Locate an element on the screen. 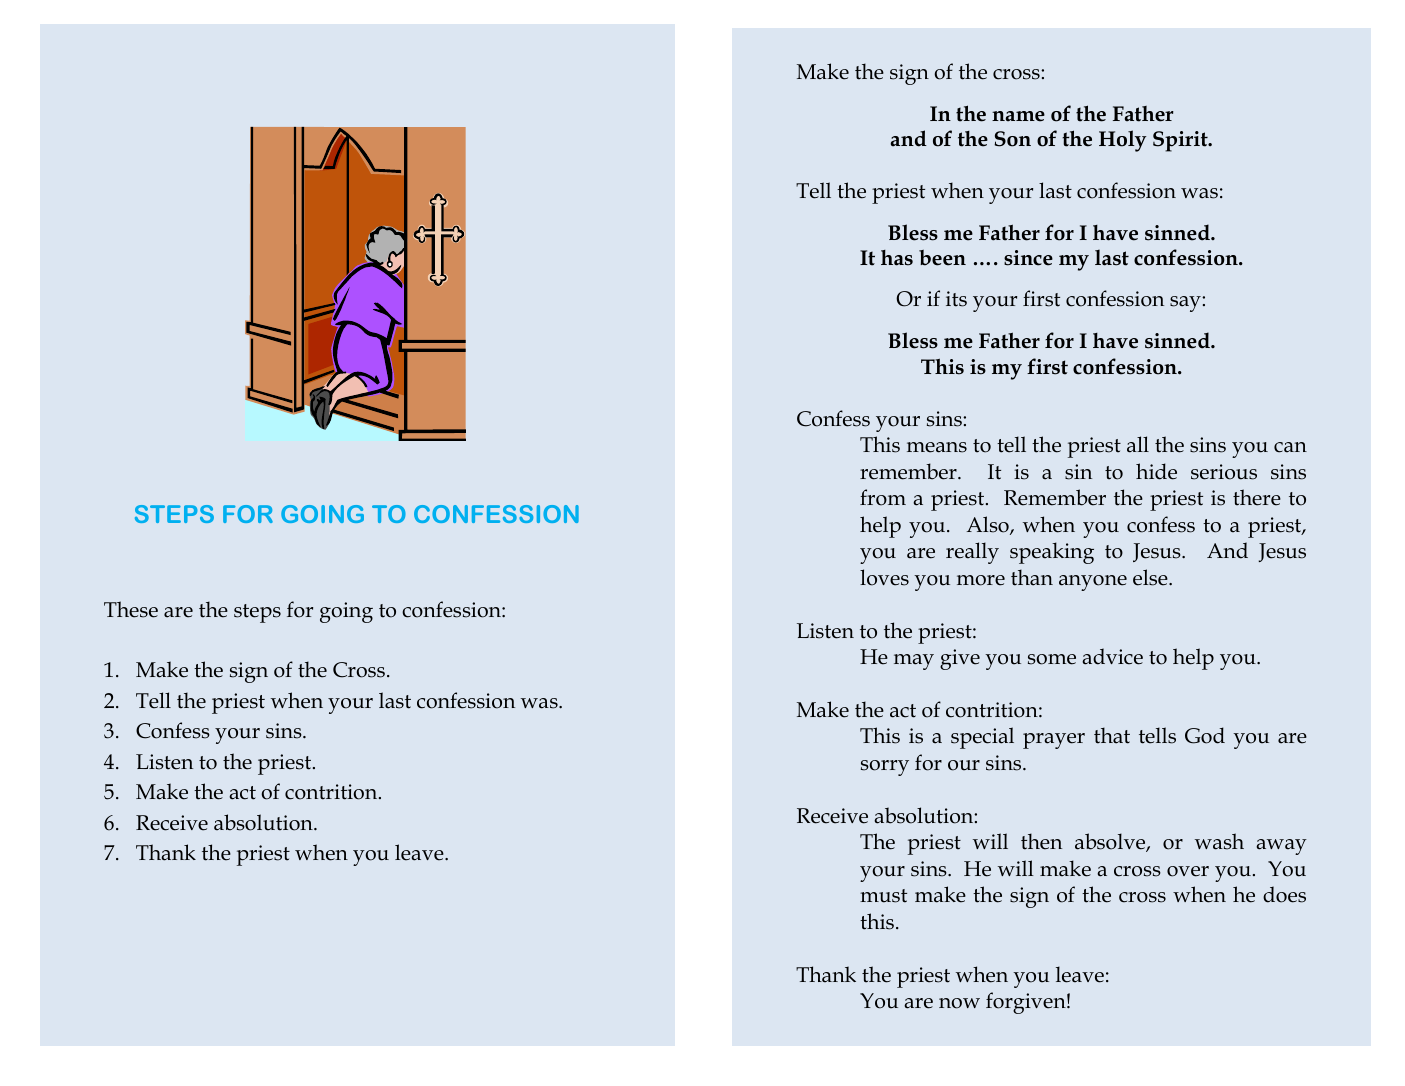 Image resolution: width=1405 pixels, height=1086 pixels. that is located at coordinates (1112, 735).
